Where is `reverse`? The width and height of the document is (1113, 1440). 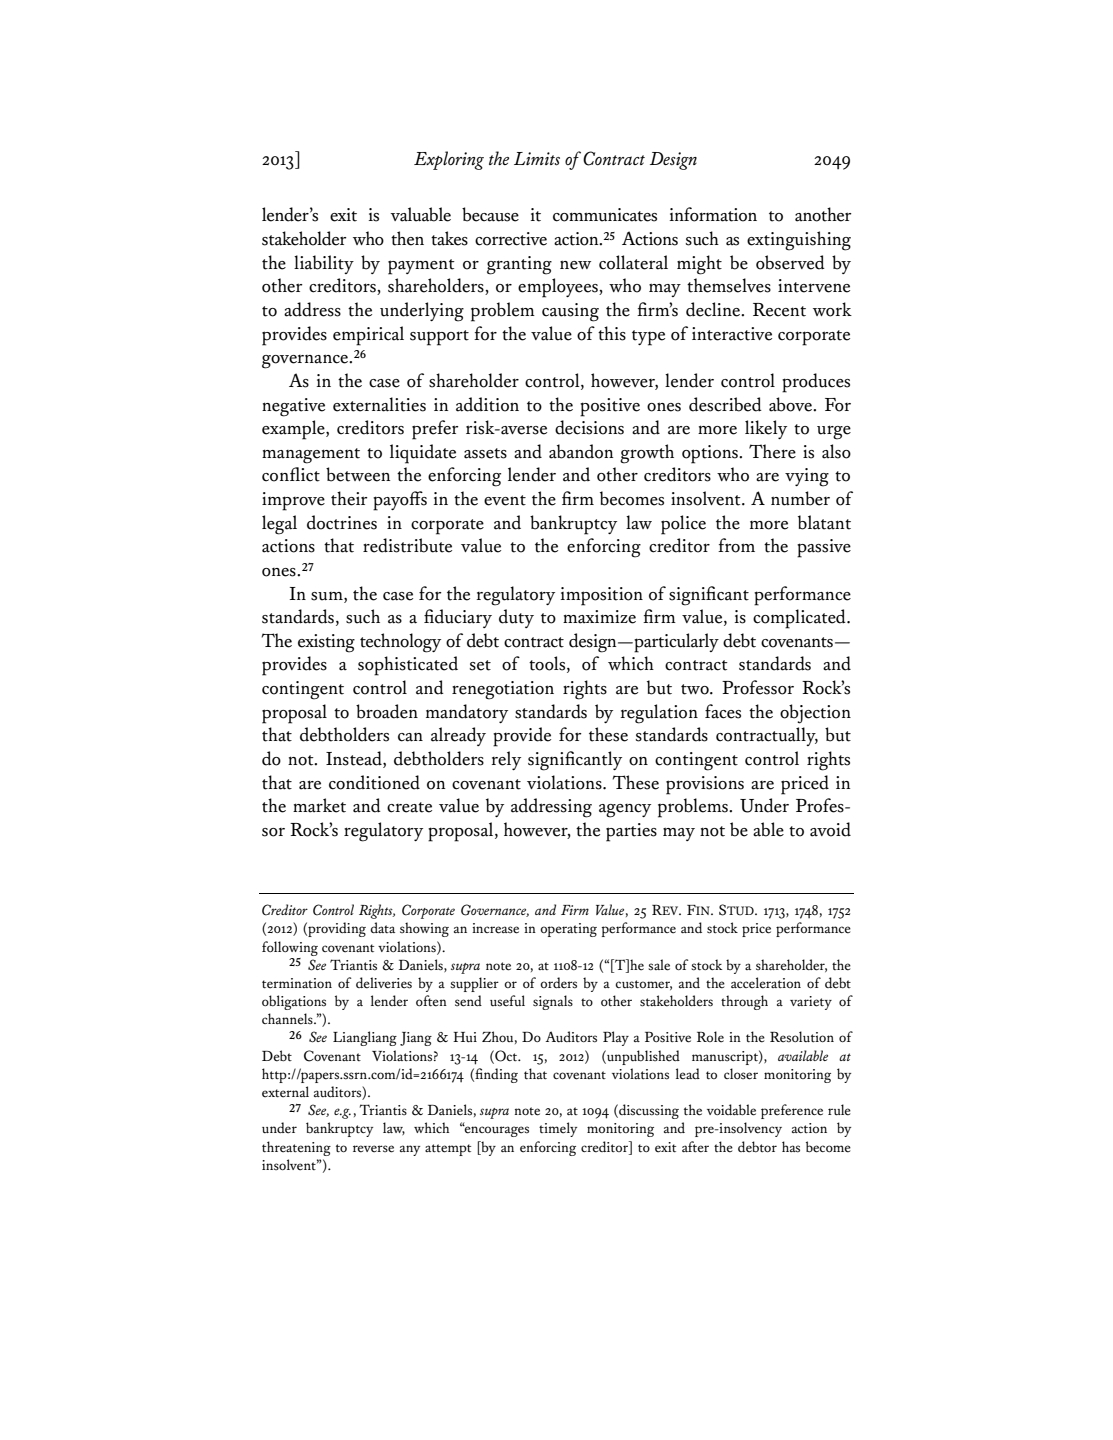
reverse is located at coordinates (373, 1149).
